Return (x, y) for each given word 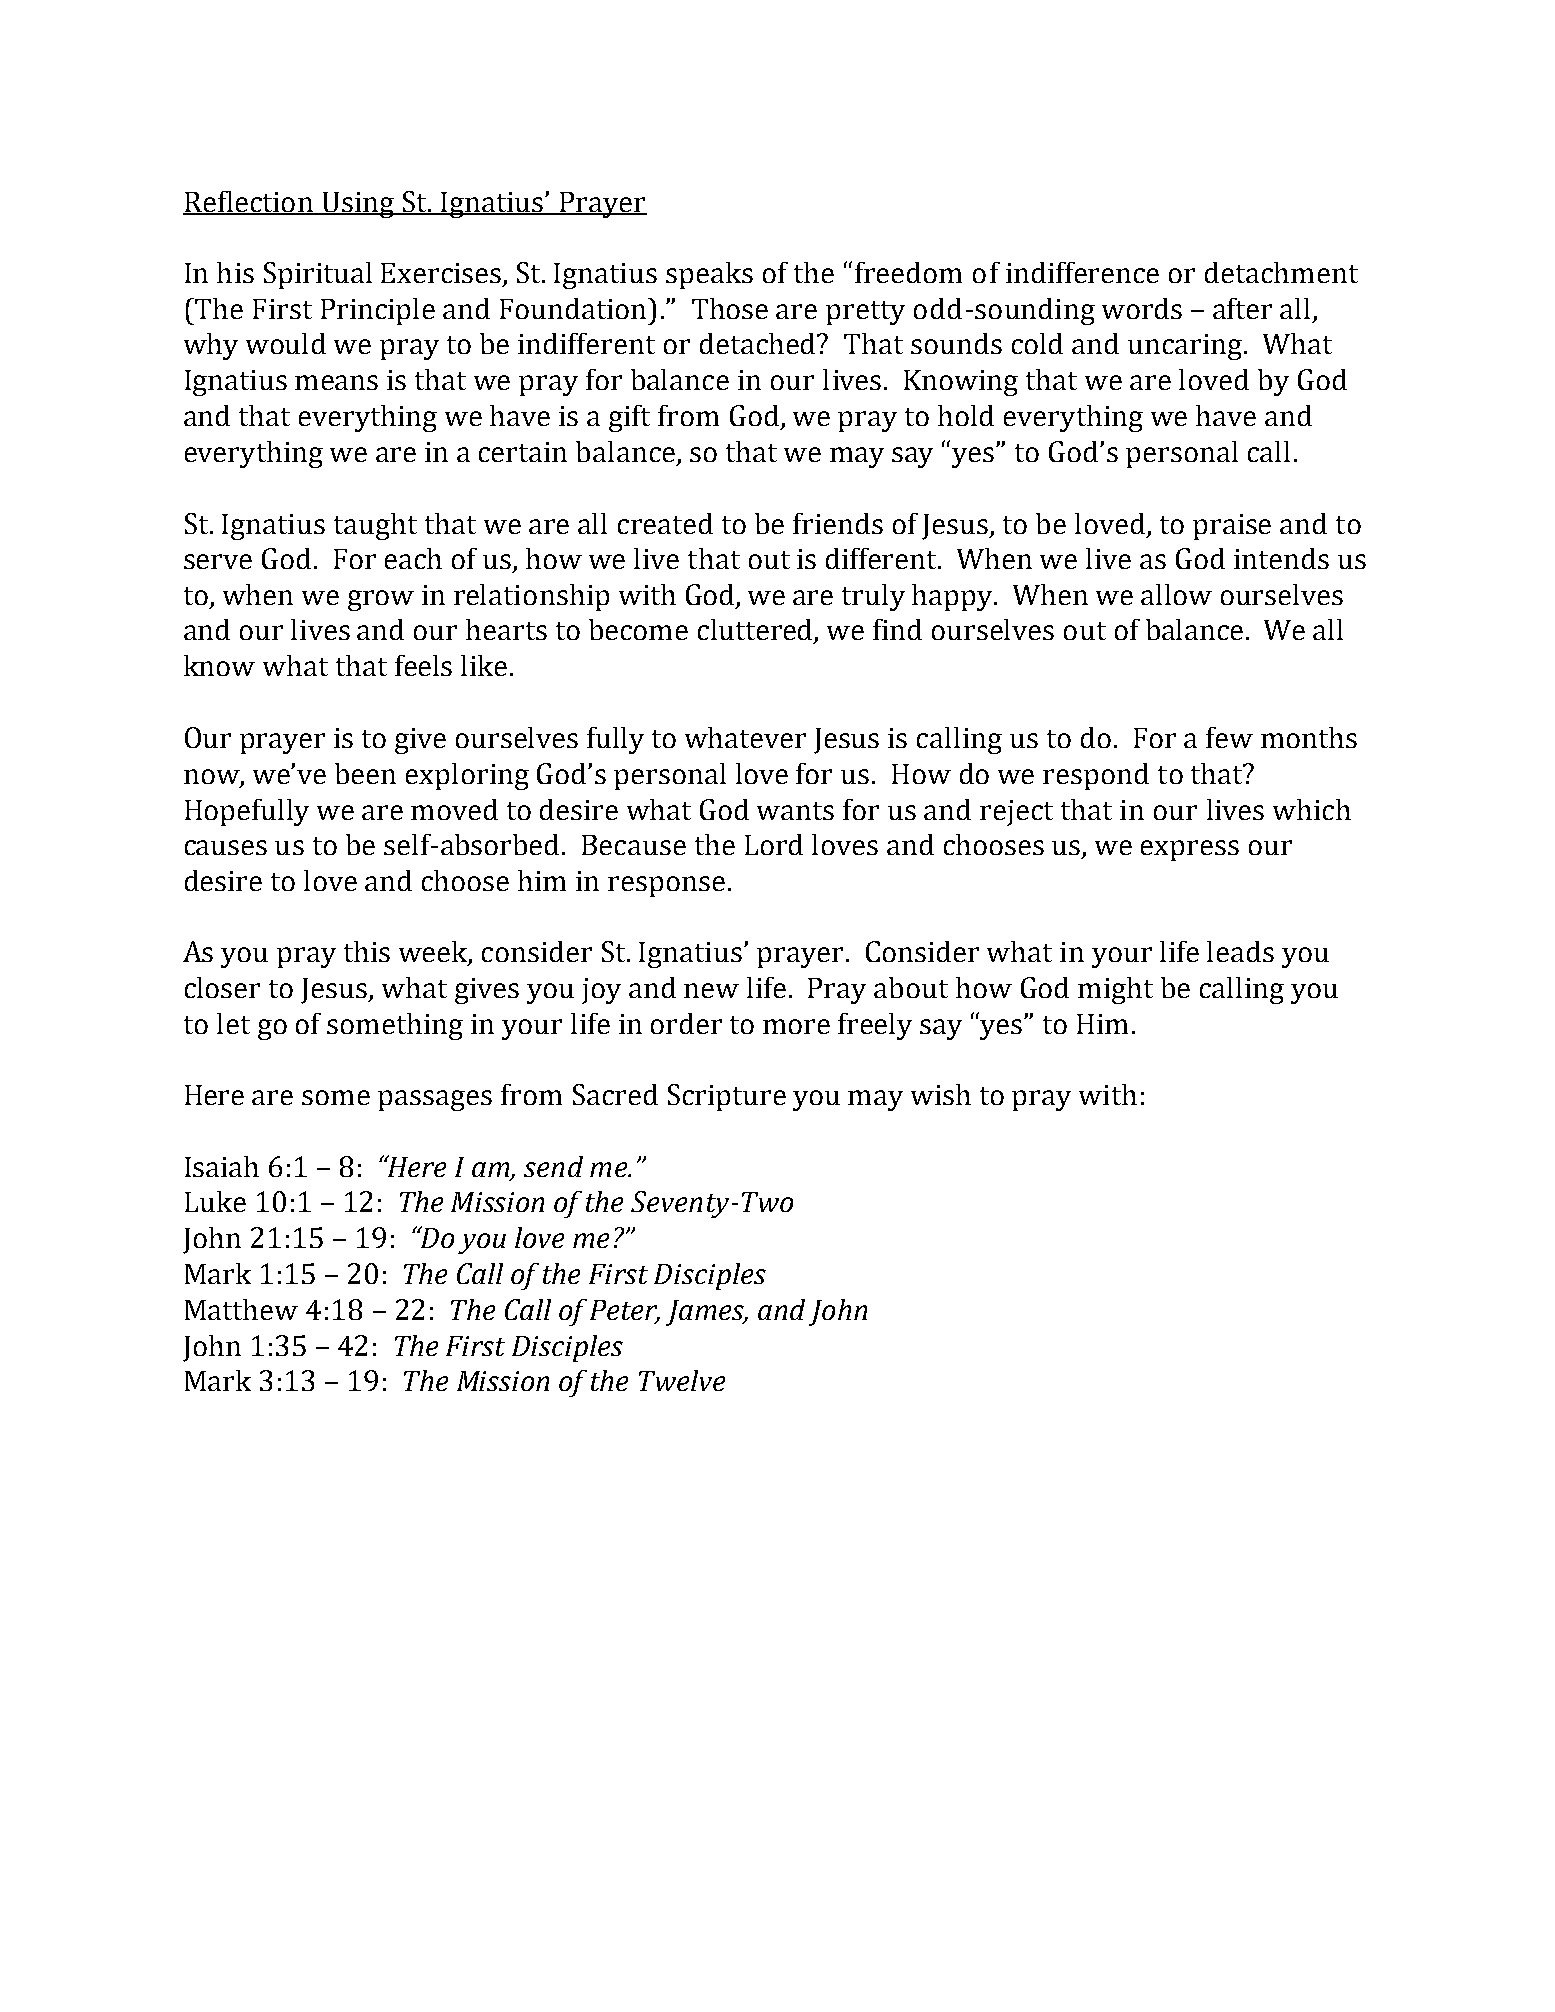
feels (423, 665)
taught (375, 526)
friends (838, 523)
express (1190, 850)
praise (1232, 527)
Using (358, 205)
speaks (709, 275)
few (1229, 737)
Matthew (241, 1309)
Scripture (727, 1097)
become (638, 629)
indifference (1082, 272)
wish (941, 1094)
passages (435, 1100)
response (666, 886)
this (367, 951)
